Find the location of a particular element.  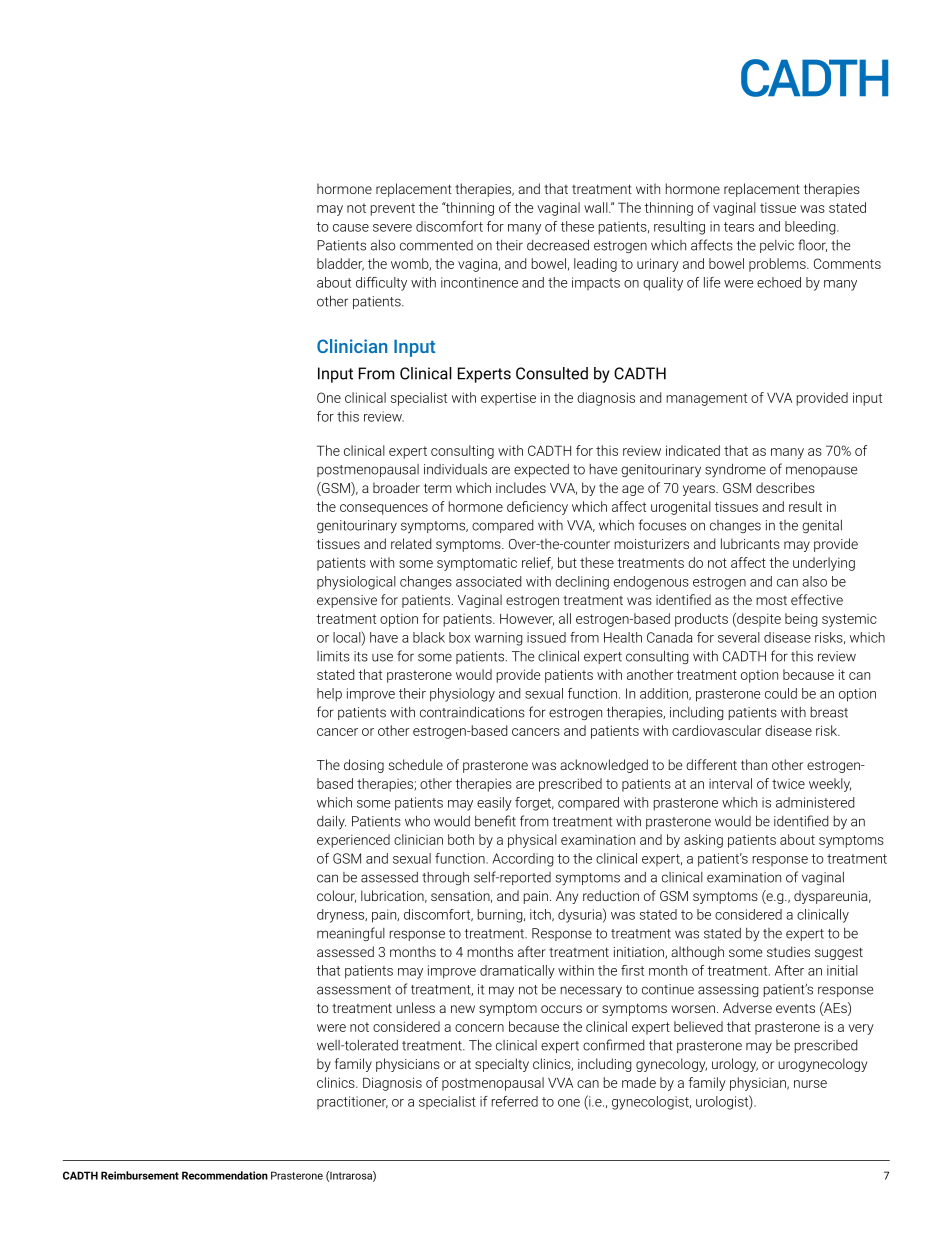

itch is located at coordinates (541, 915).
